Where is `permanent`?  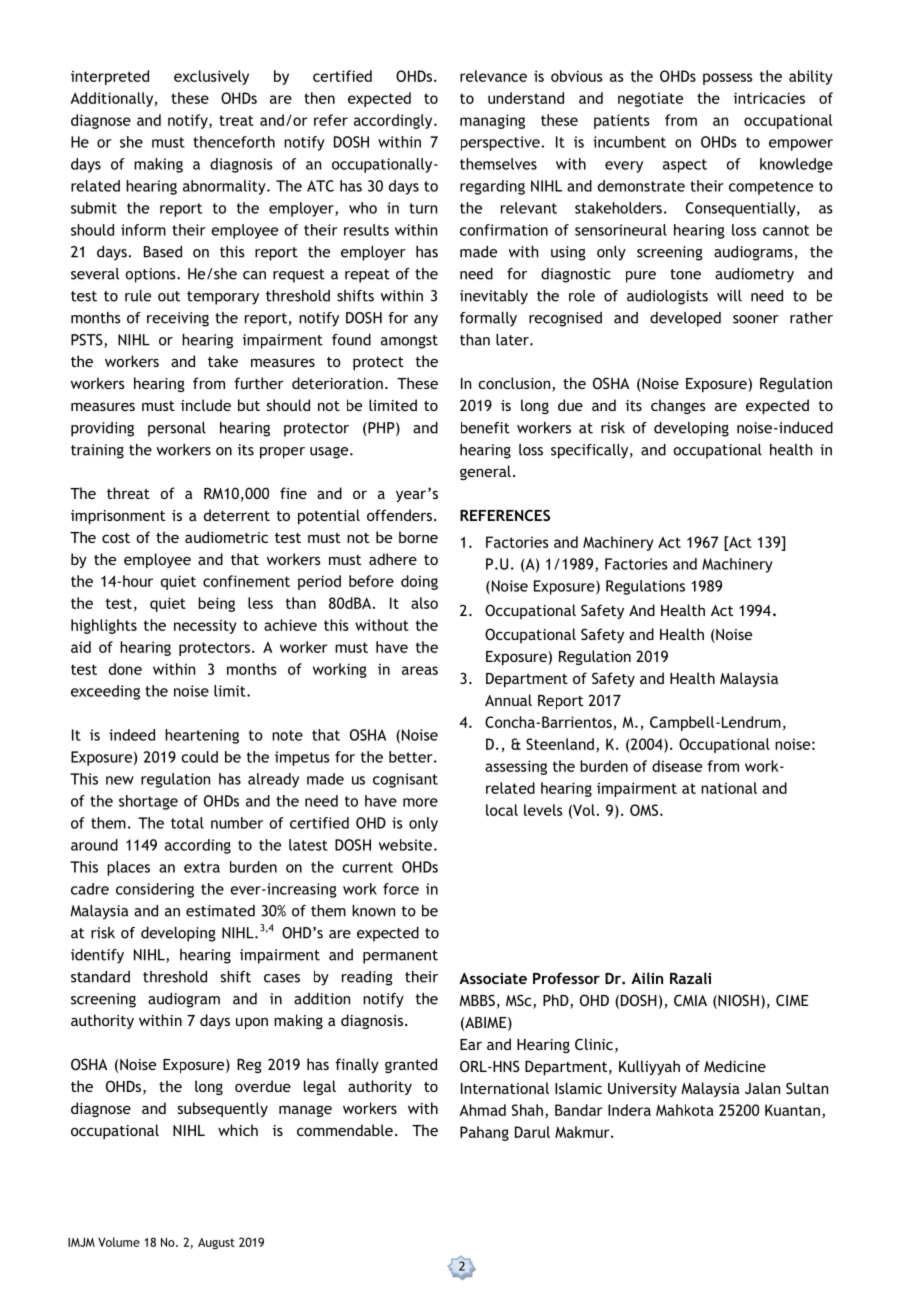 permanent is located at coordinates (400, 957).
